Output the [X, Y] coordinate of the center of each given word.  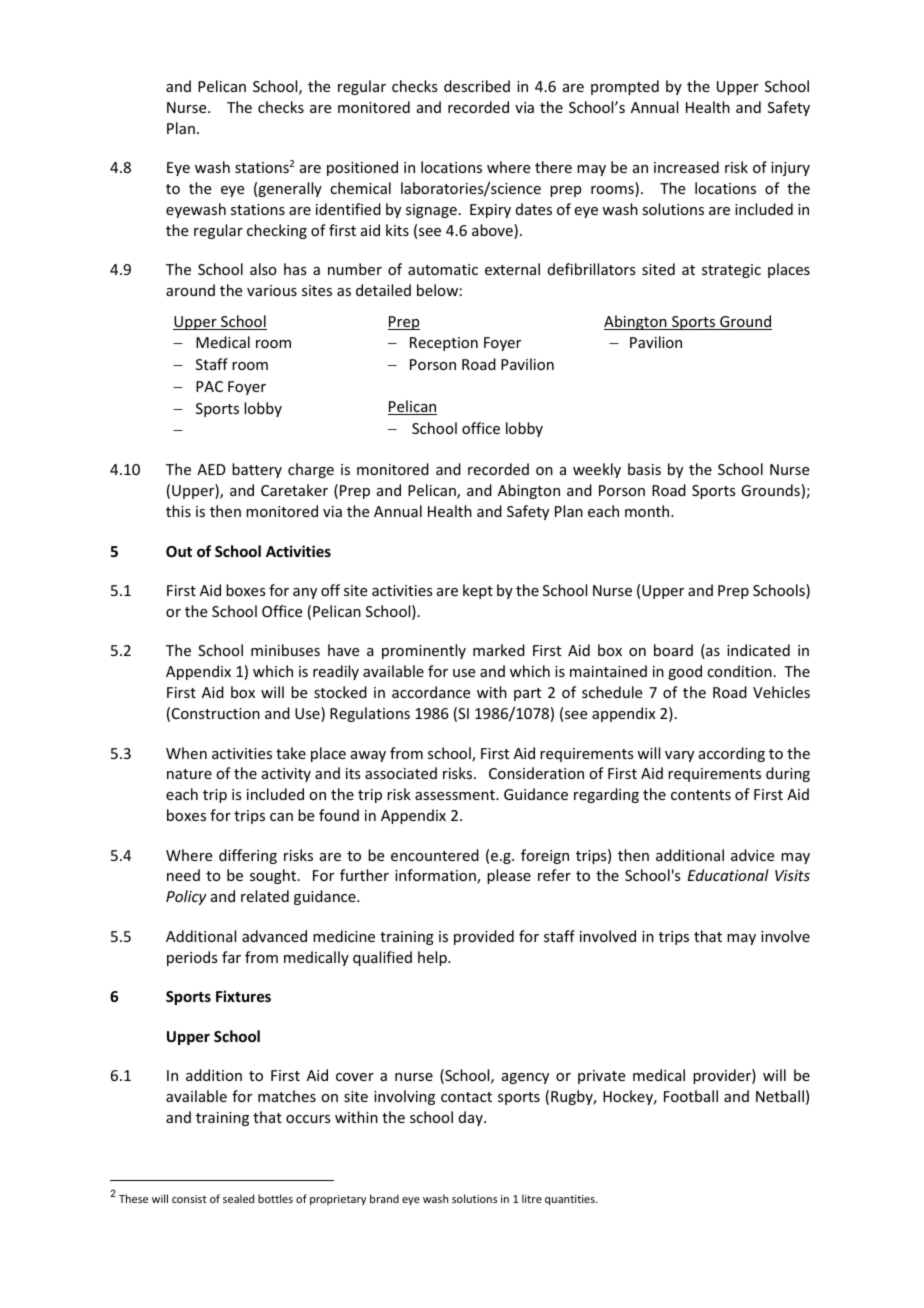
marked [499, 650]
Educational [728, 875]
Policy [186, 897]
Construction [216, 713]
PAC [209, 386]
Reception [444, 344]
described [477, 86]
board [673, 650]
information [436, 876]
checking [277, 231]
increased [686, 167]
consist [189, 1199]
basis [644, 469]
